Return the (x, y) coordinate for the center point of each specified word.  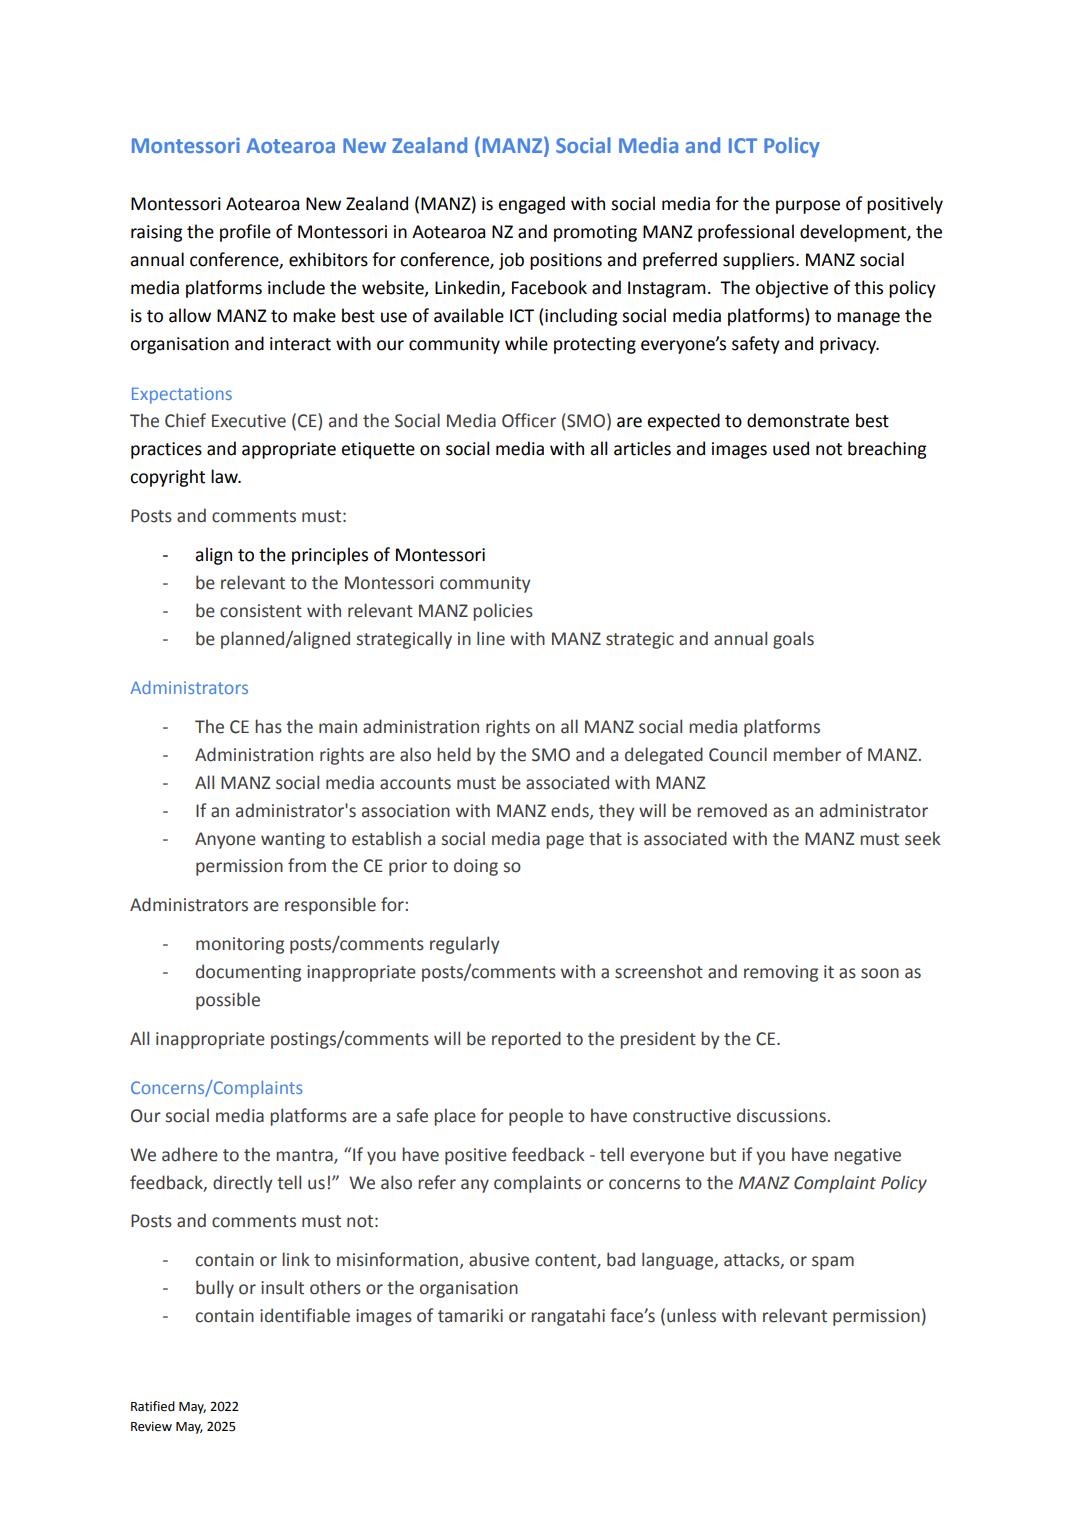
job (511, 261)
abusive (499, 1259)
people (536, 1117)
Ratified (153, 1406)
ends (571, 811)
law (225, 476)
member (807, 754)
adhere (190, 1154)
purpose (808, 207)
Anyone (225, 840)
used (791, 448)
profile (245, 233)
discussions (781, 1115)
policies (503, 612)
